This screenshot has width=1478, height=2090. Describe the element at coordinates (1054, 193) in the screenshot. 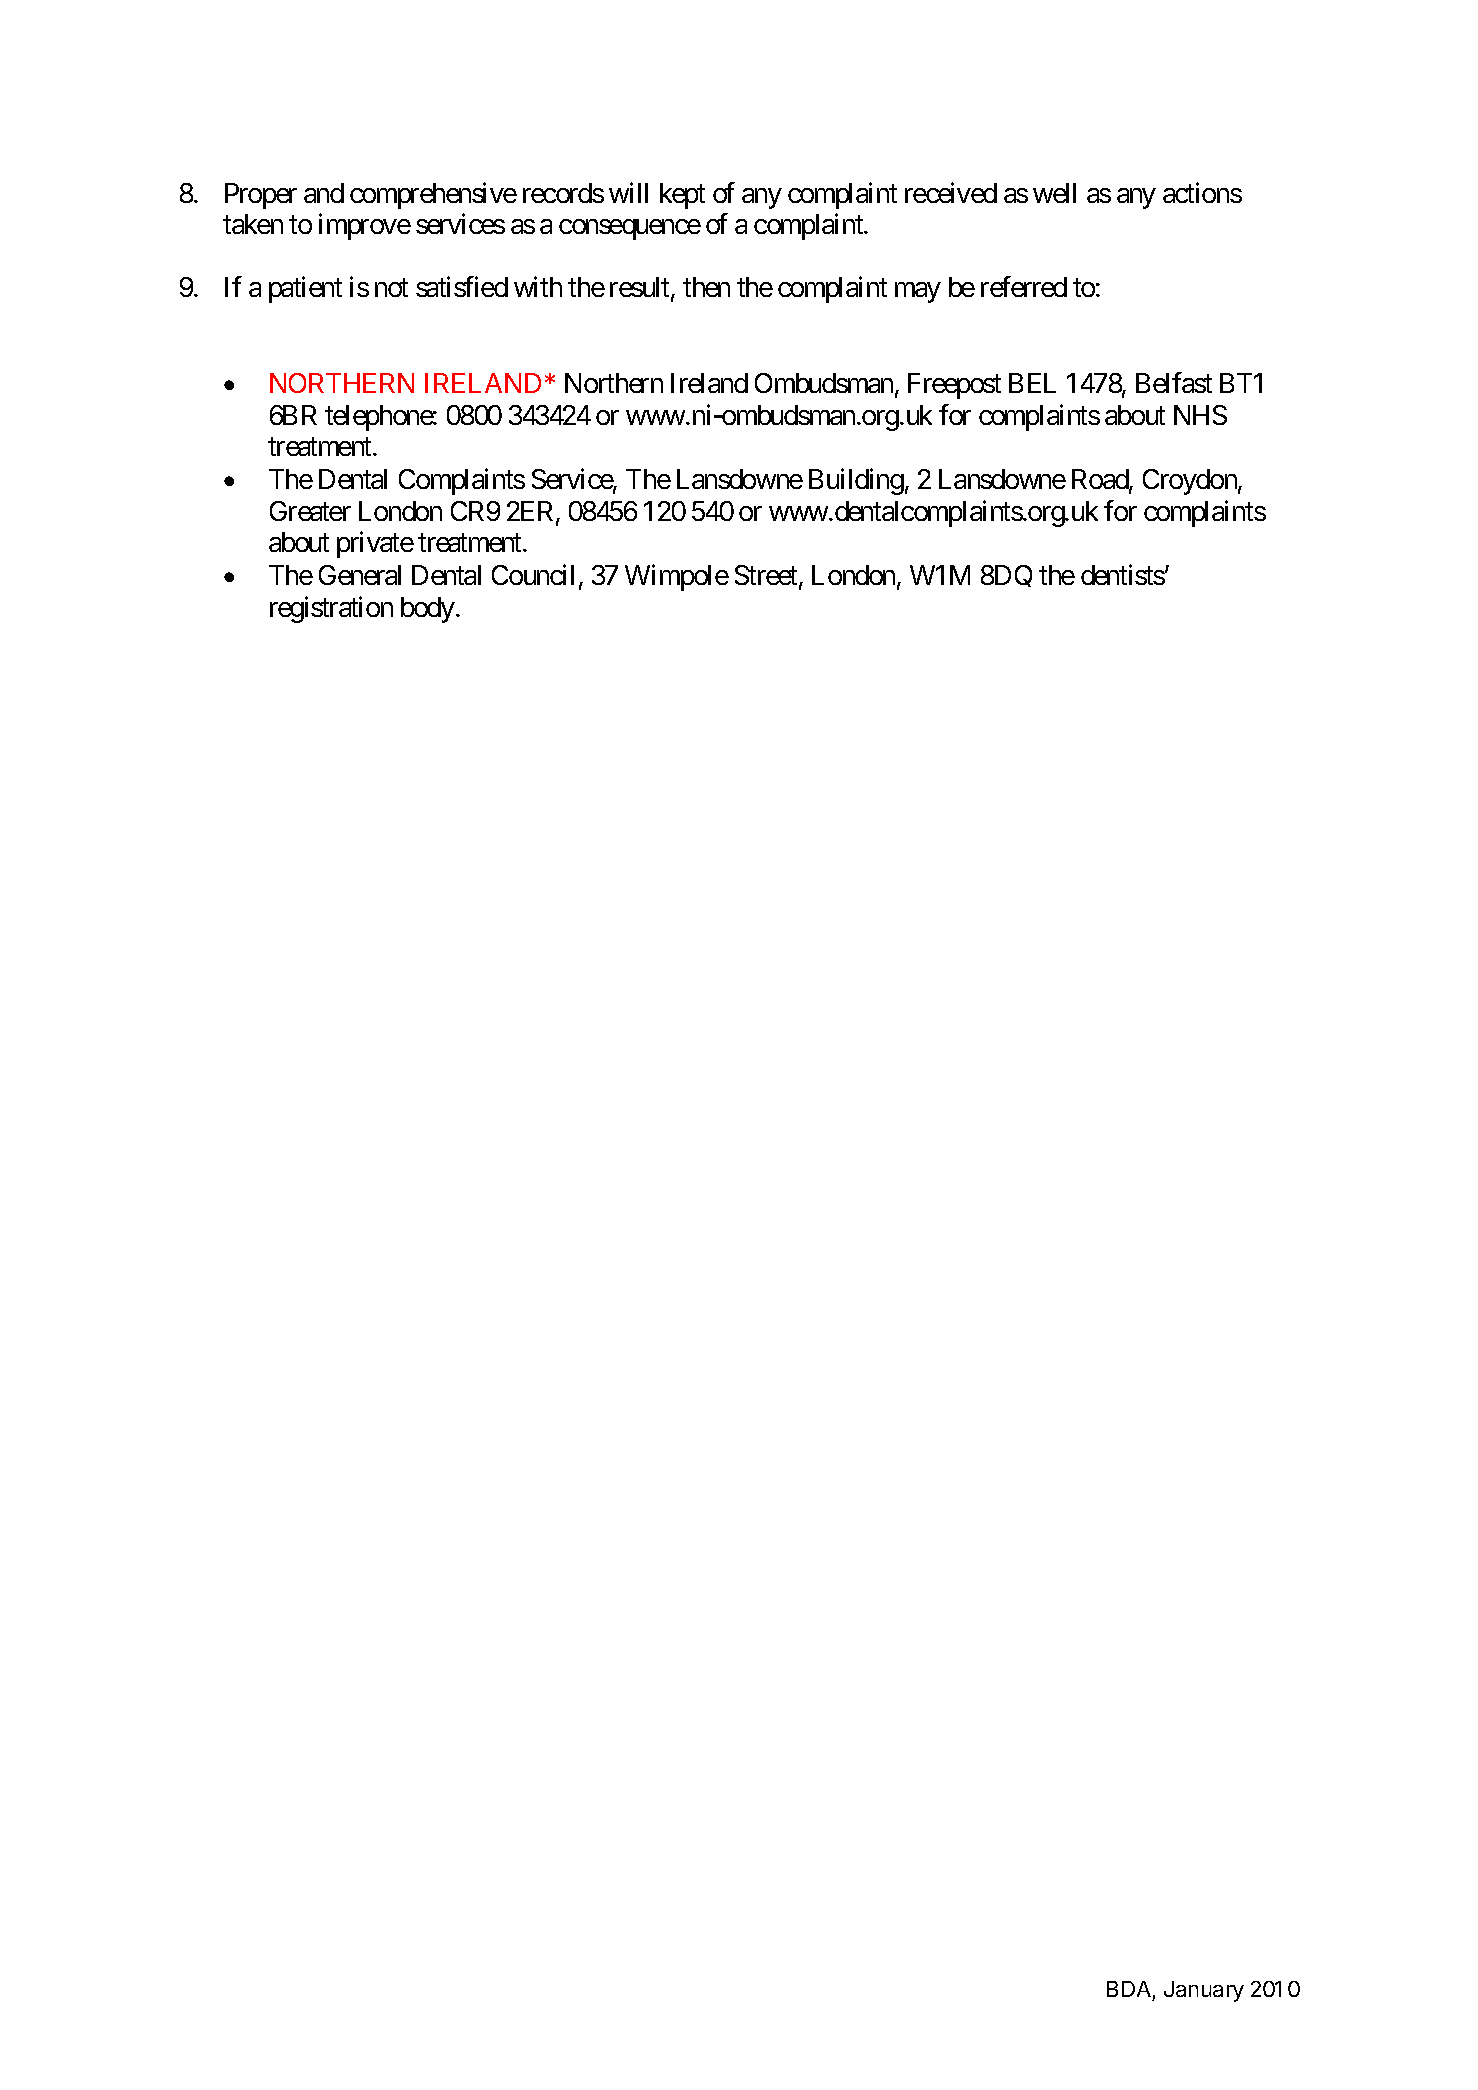

I see `well` at that location.
